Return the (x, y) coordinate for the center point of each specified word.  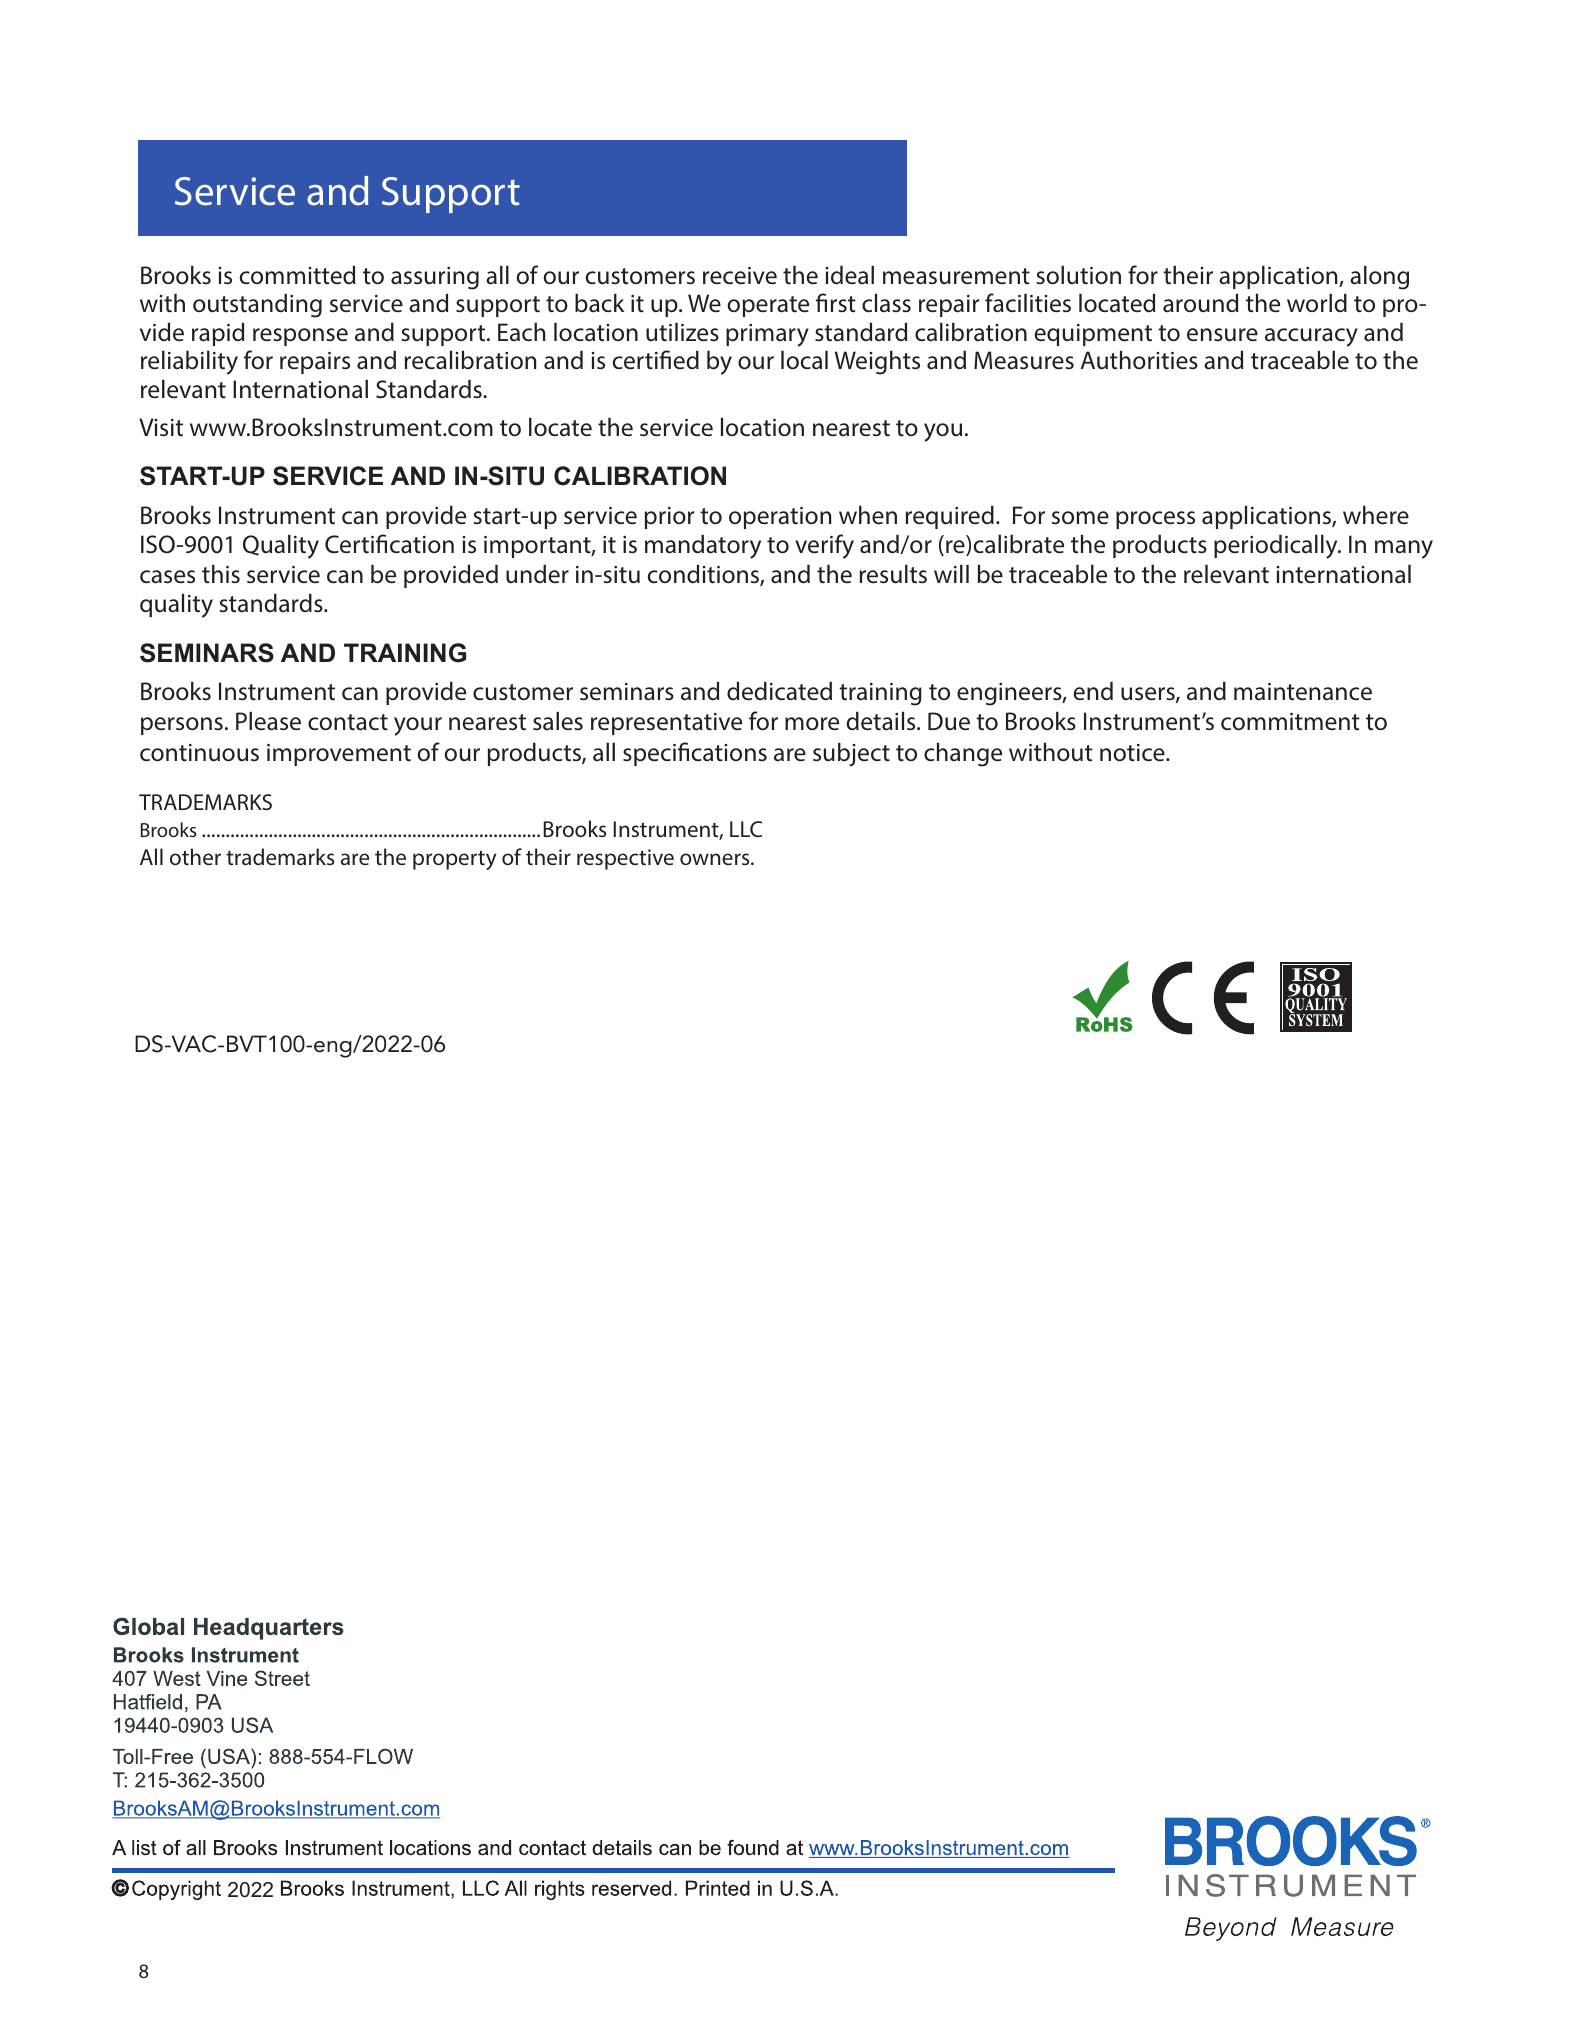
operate (768, 306)
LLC (746, 829)
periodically (1277, 547)
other (195, 856)
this (221, 574)
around (1200, 303)
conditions (704, 575)
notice (1133, 753)
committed (297, 275)
